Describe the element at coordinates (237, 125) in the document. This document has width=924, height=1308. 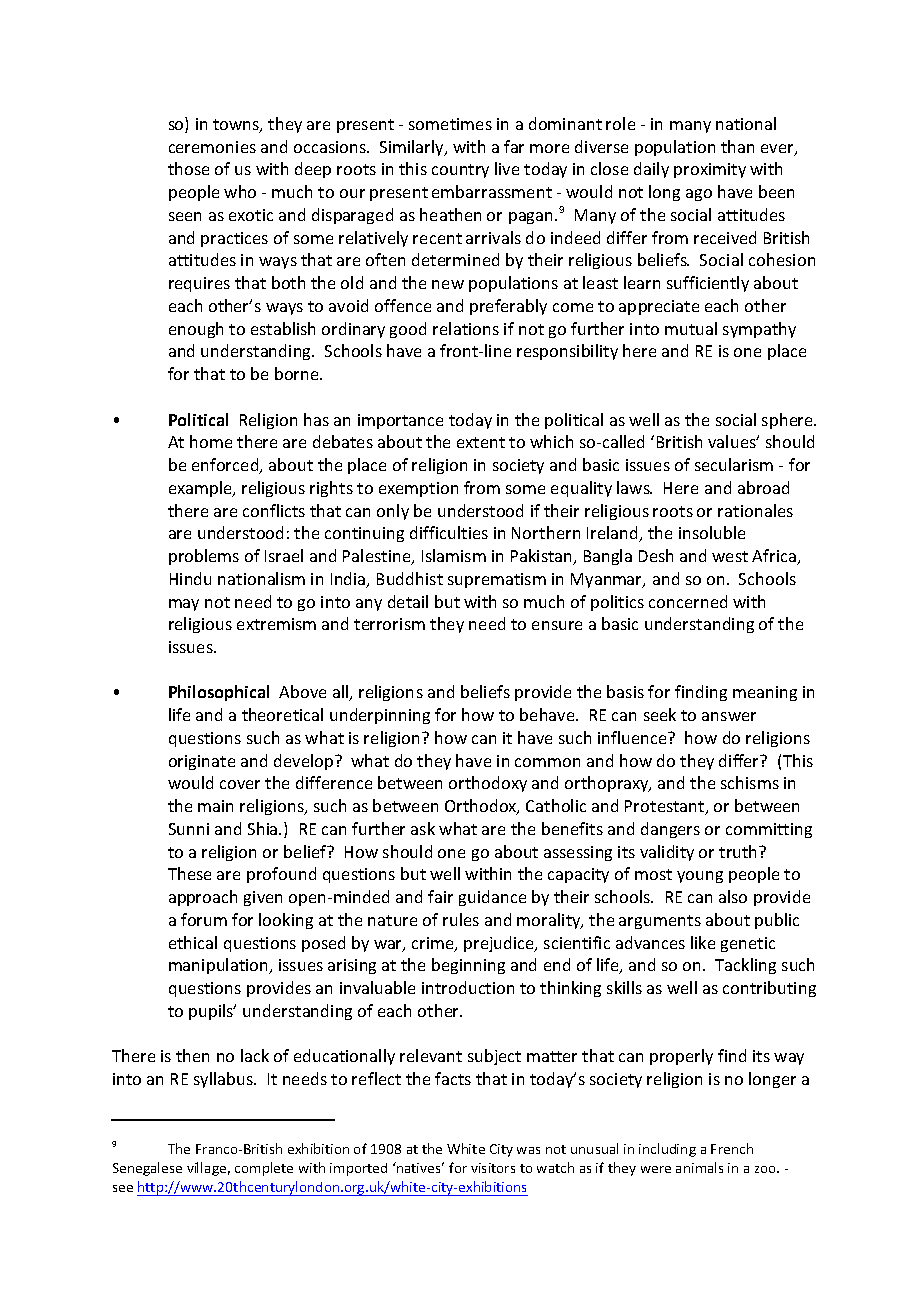
I see `towns` at that location.
